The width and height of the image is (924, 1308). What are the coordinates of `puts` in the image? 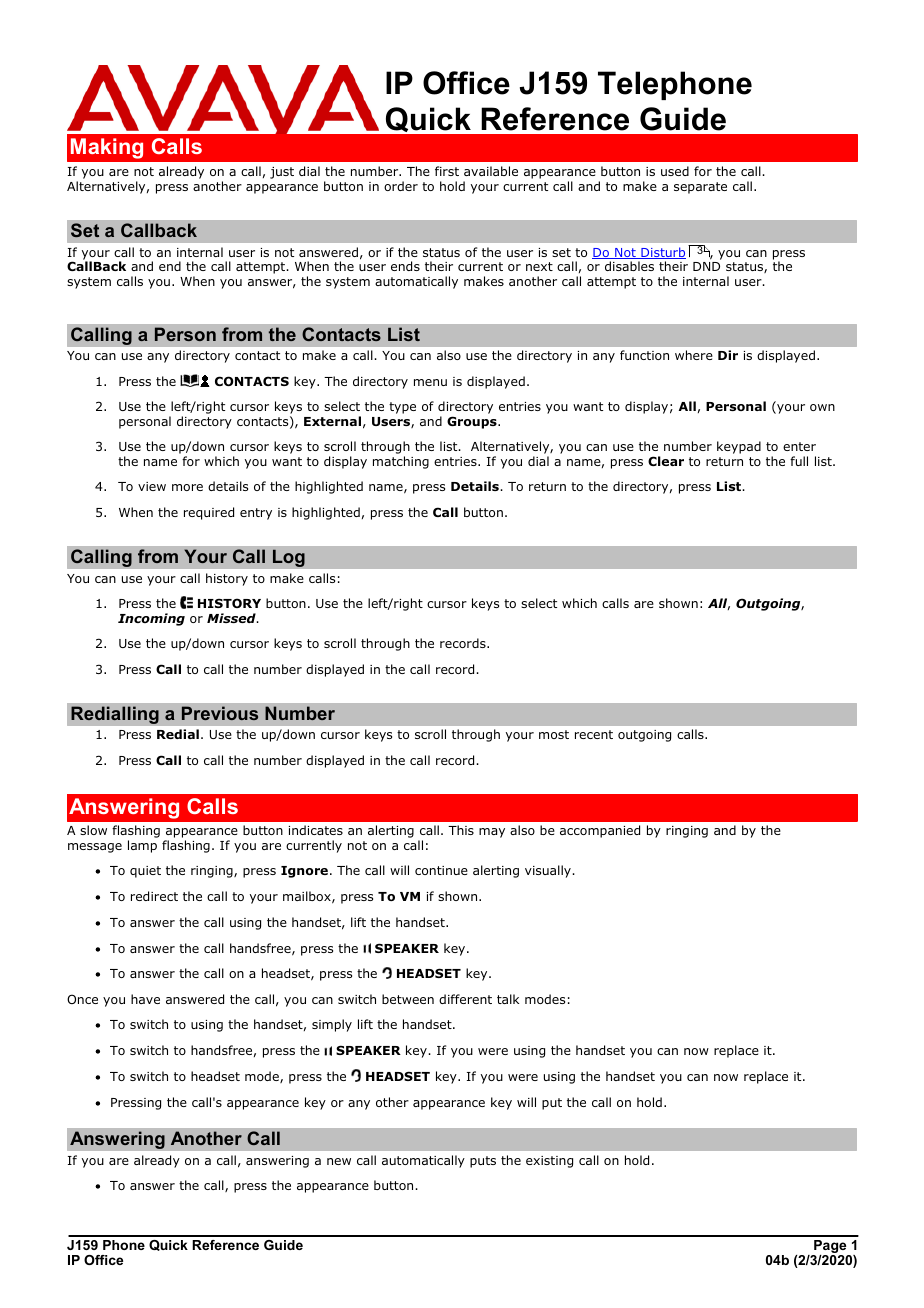 It's located at (483, 1162).
